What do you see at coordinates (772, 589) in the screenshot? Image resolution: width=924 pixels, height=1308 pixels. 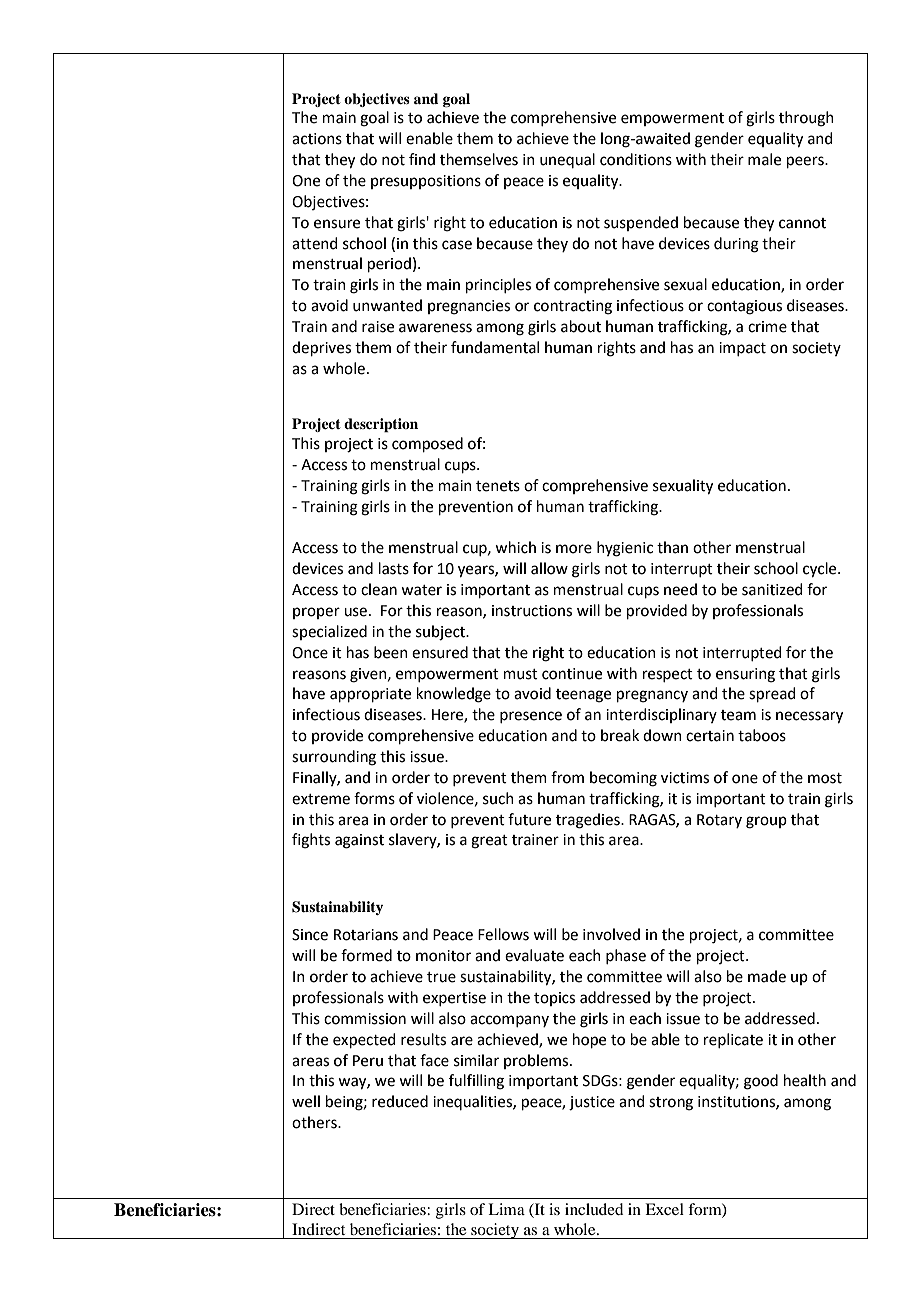 I see `sanitized` at bounding box center [772, 589].
